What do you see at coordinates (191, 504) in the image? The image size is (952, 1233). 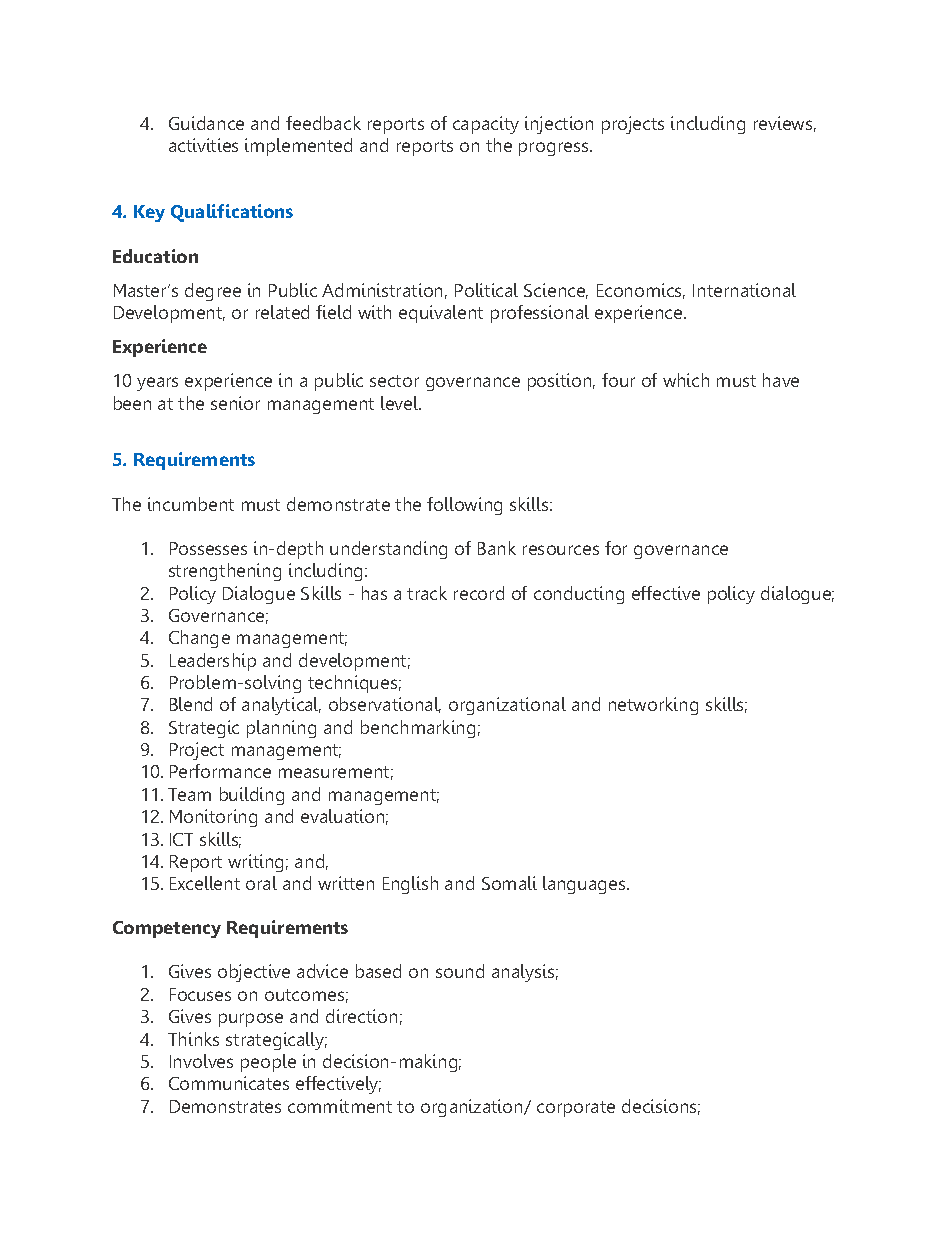 I see `incumbent` at bounding box center [191, 504].
